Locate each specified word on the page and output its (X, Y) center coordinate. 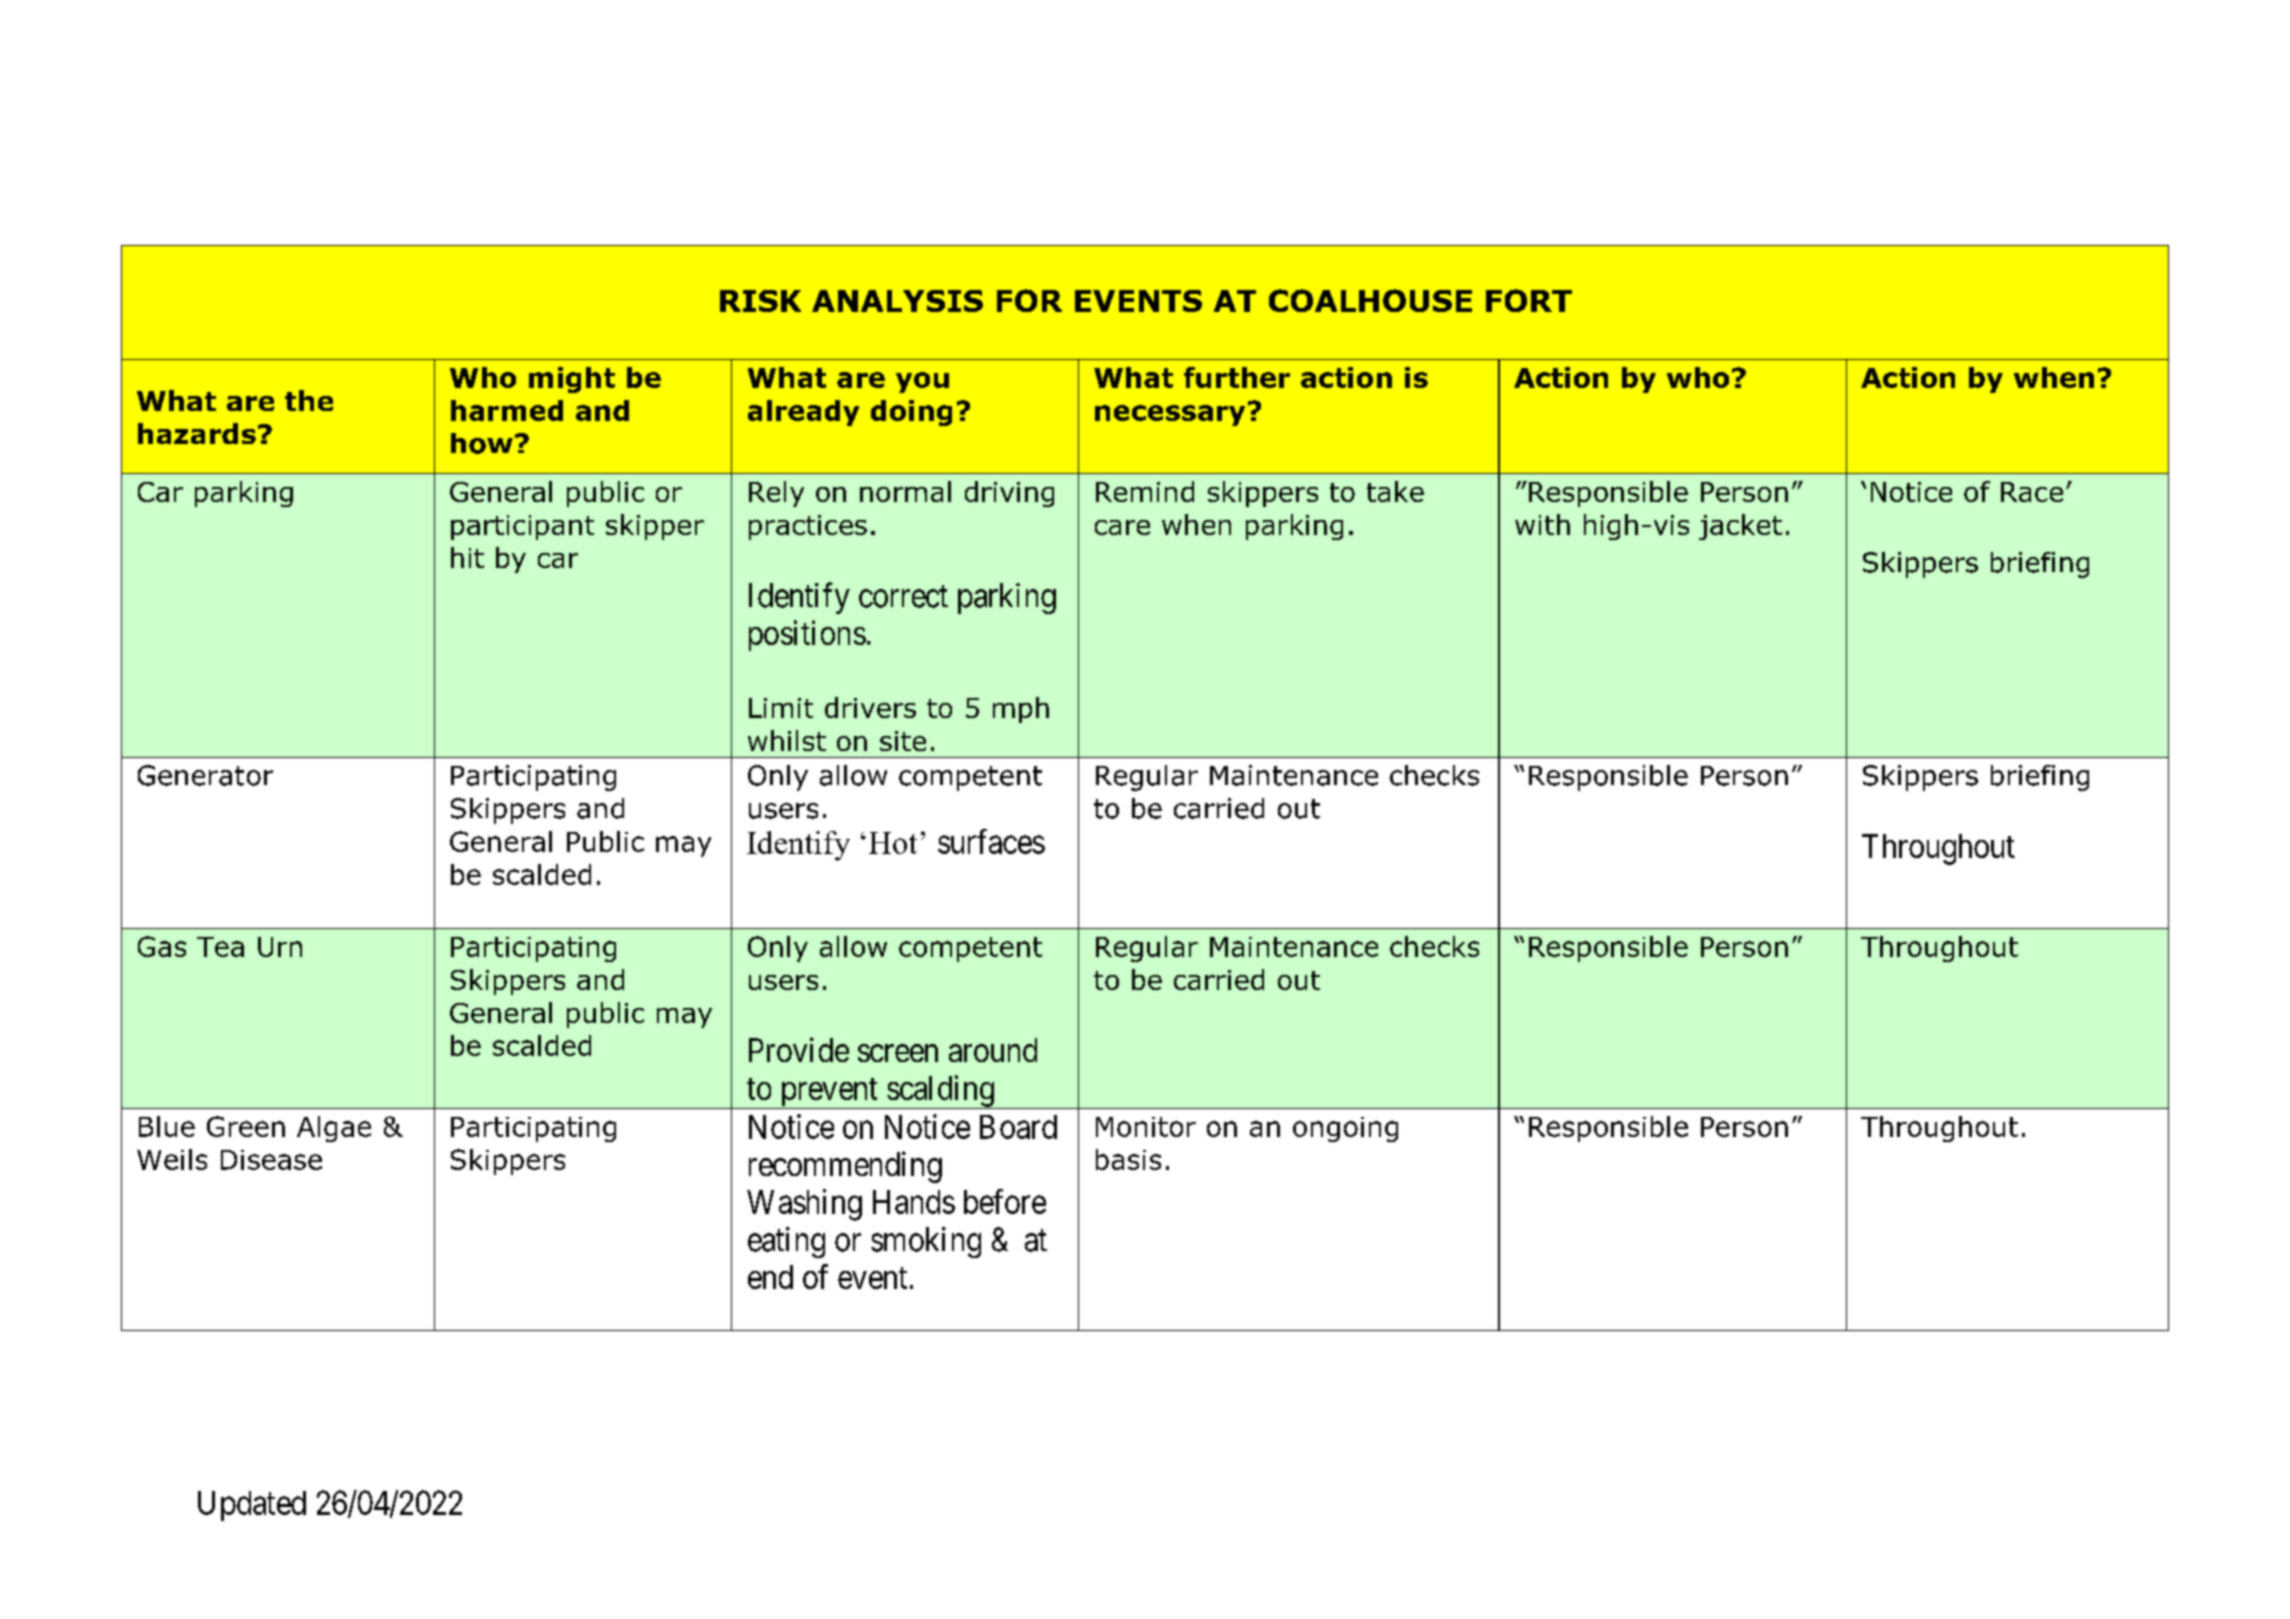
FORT (1529, 300)
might (572, 380)
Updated (252, 1506)
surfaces (991, 841)
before (1005, 1201)
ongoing (1345, 1129)
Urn (280, 947)
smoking (926, 1242)
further (1237, 377)
